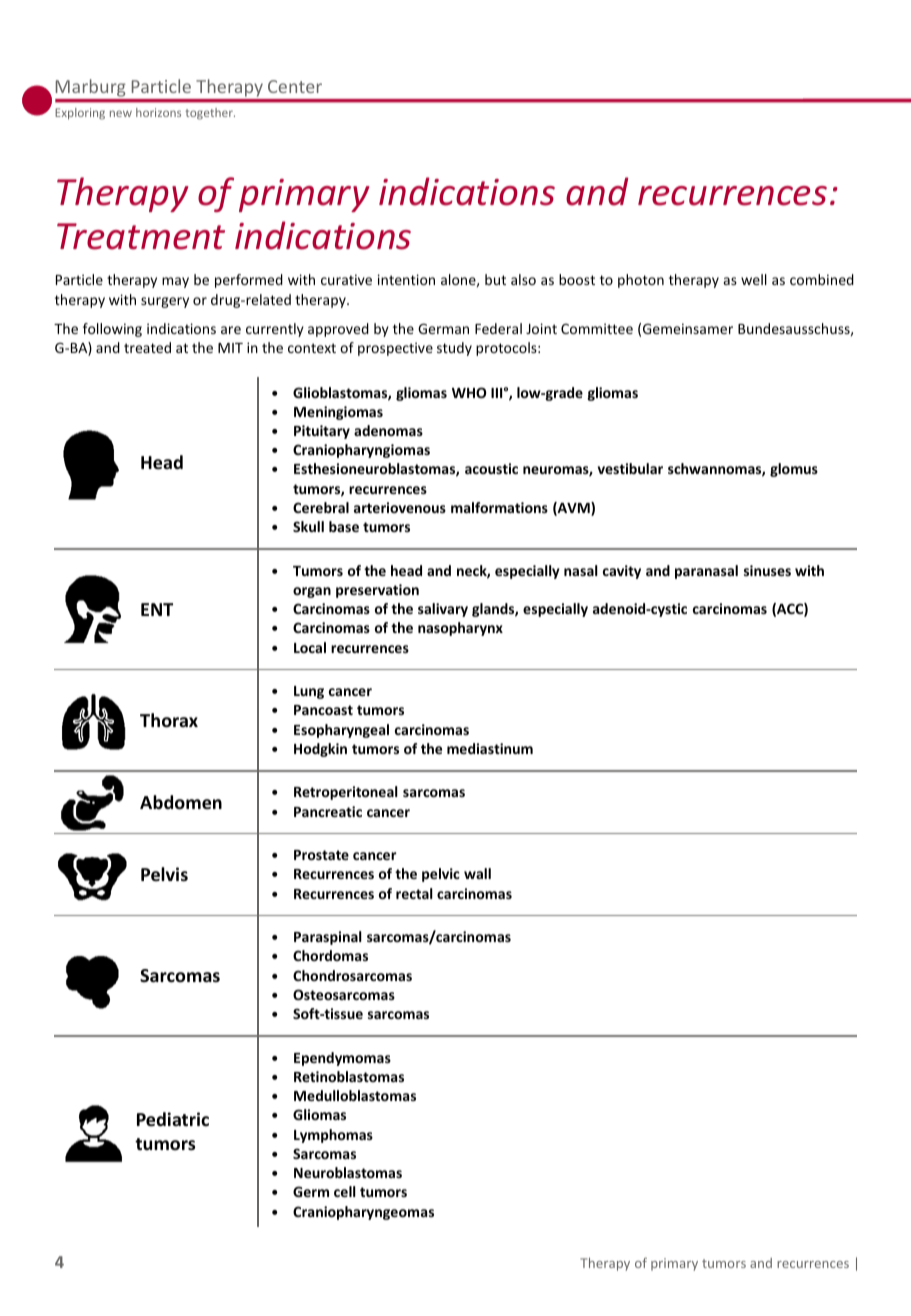  What do you see at coordinates (210, 114) in the screenshot?
I see `together` at bounding box center [210, 114].
